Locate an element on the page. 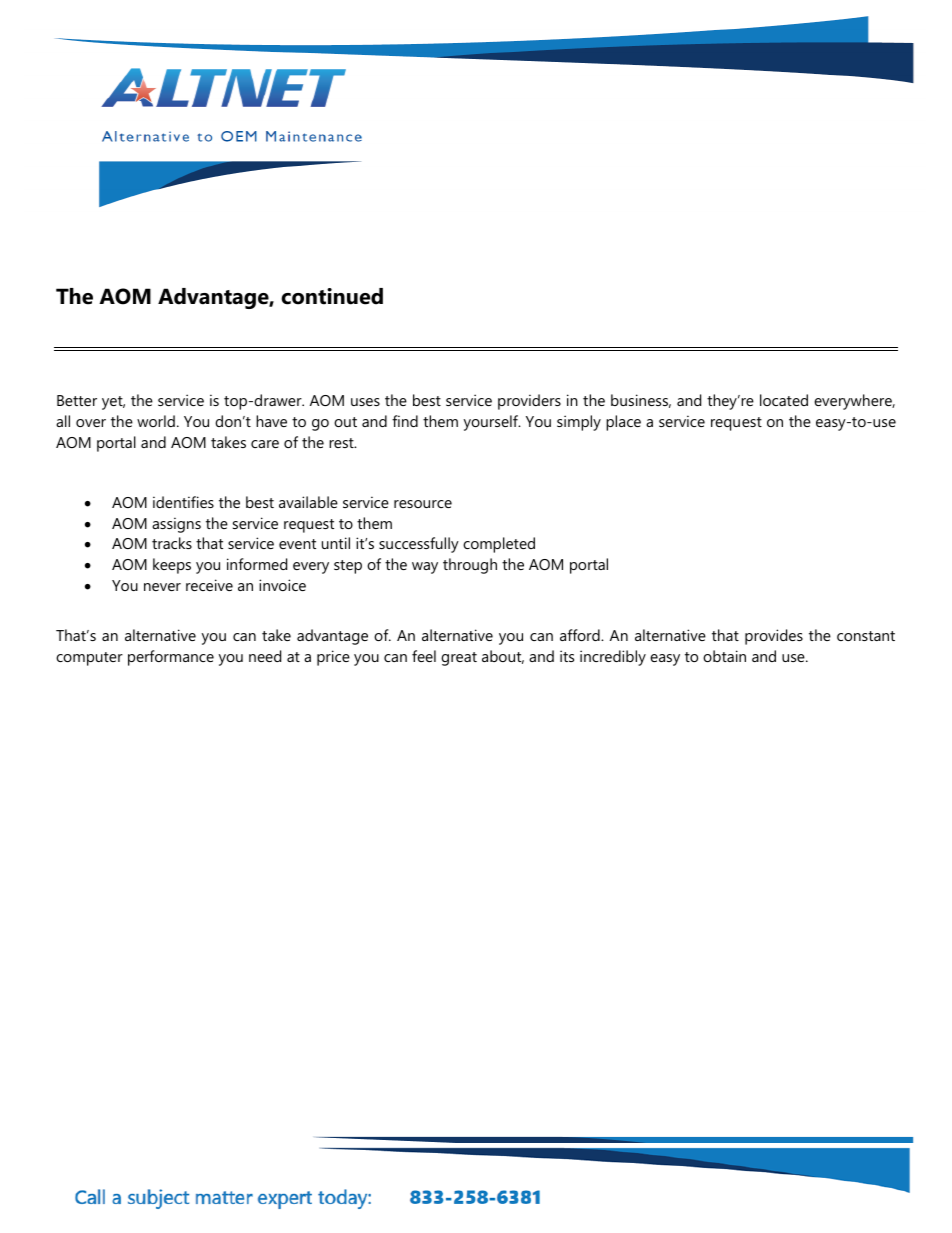 The height and width of the document is (1233, 952). resource is located at coordinates (423, 504).
